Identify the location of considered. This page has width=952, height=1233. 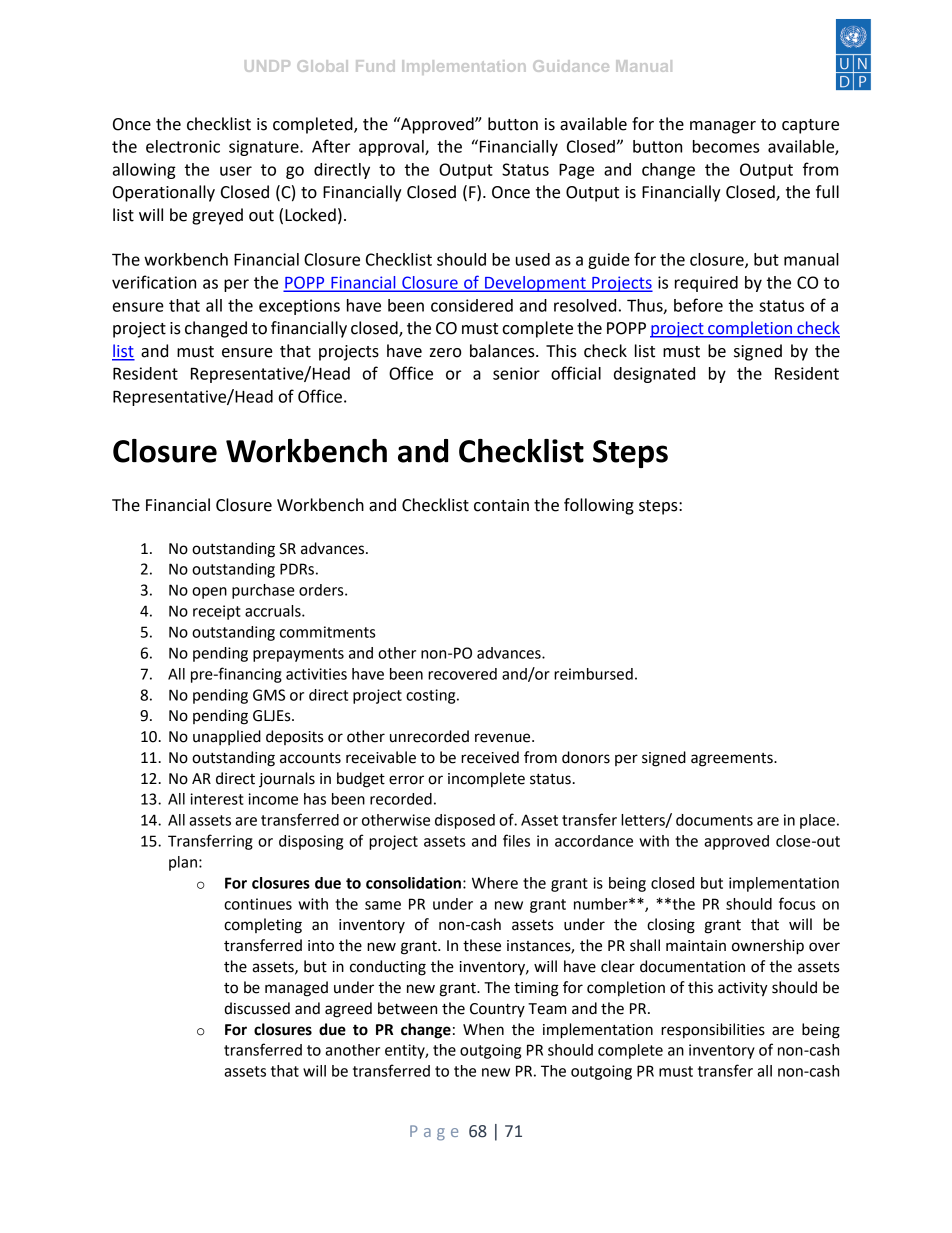
(472, 305).
